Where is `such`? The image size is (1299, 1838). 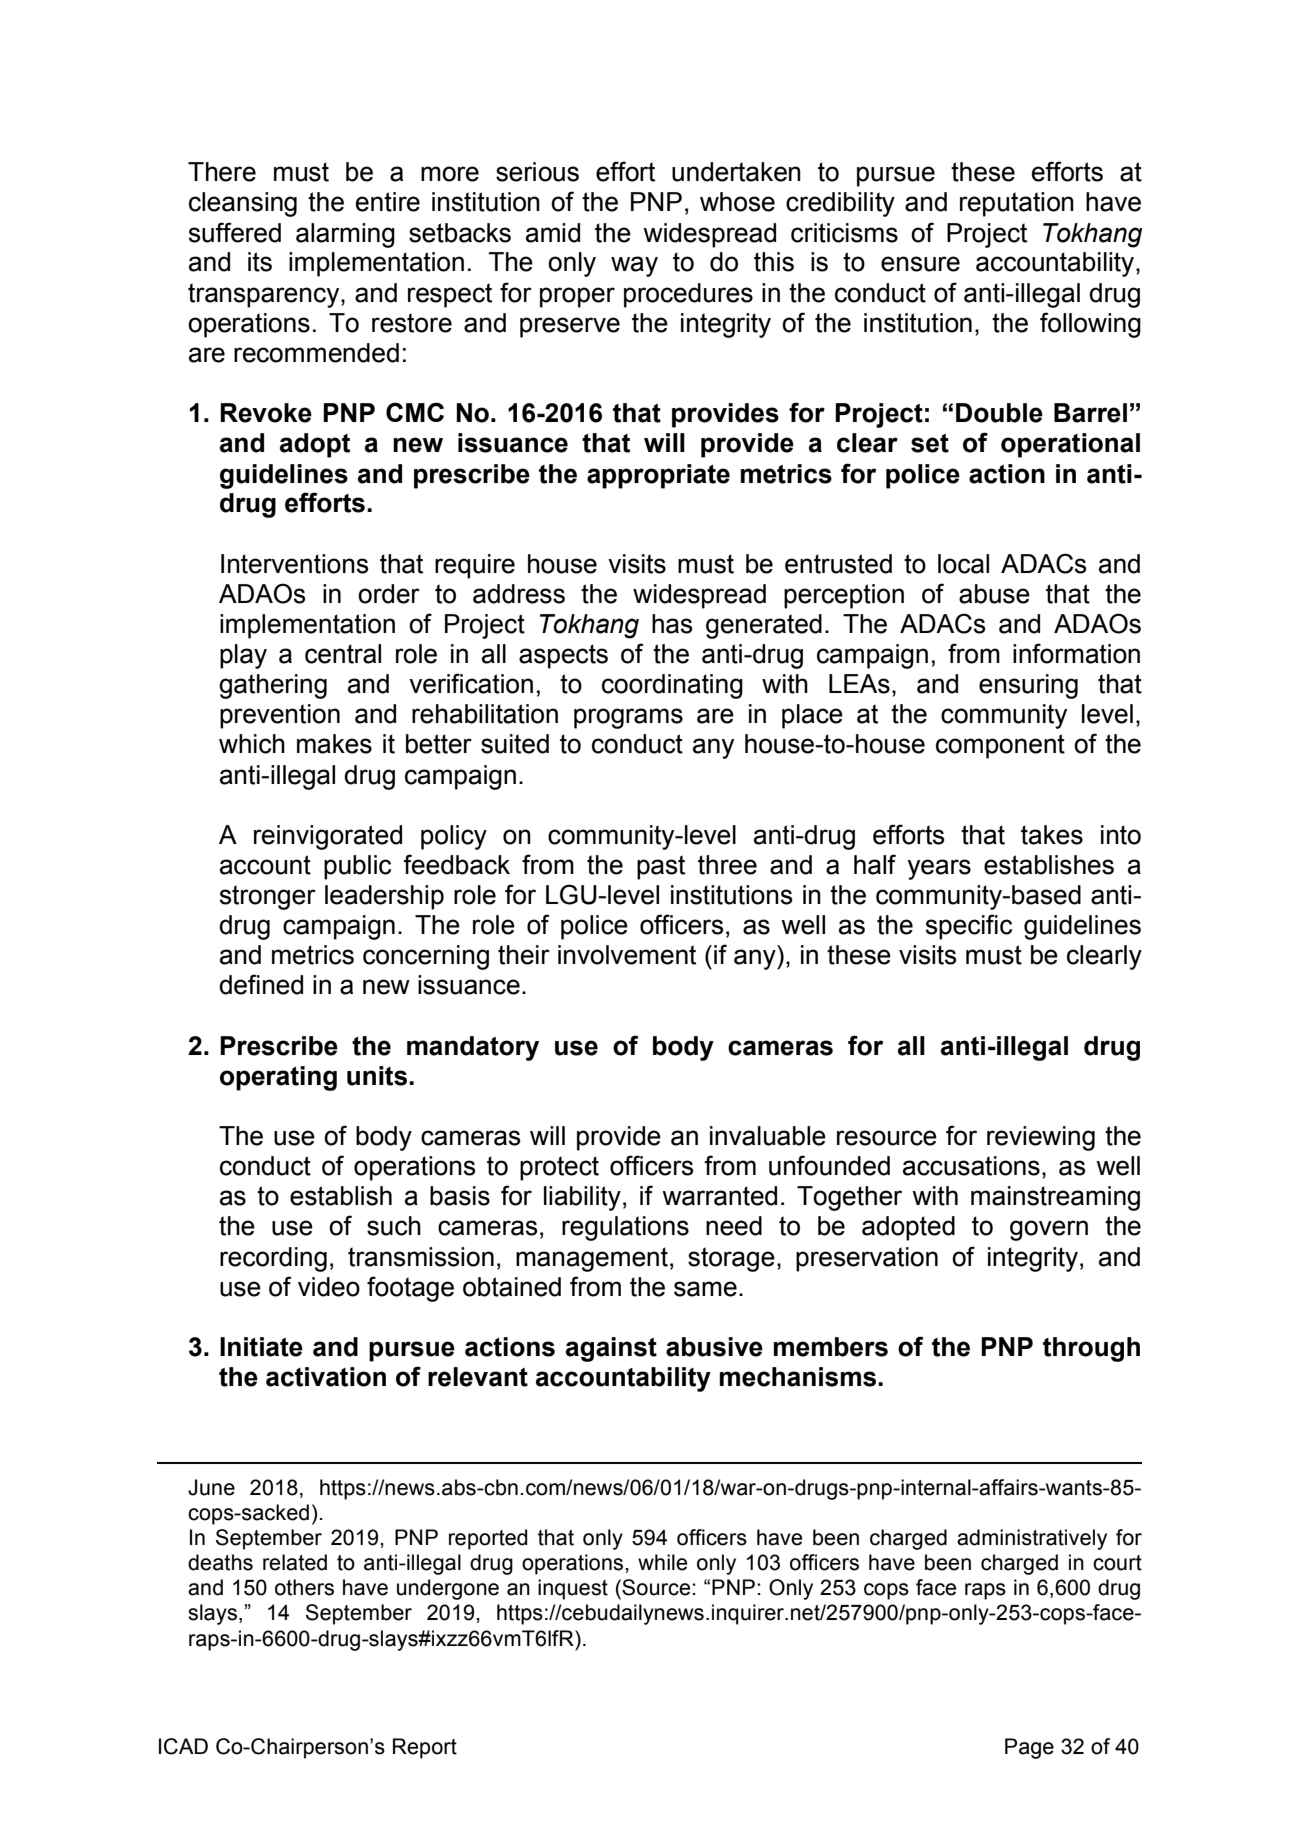
such is located at coordinates (394, 1226).
